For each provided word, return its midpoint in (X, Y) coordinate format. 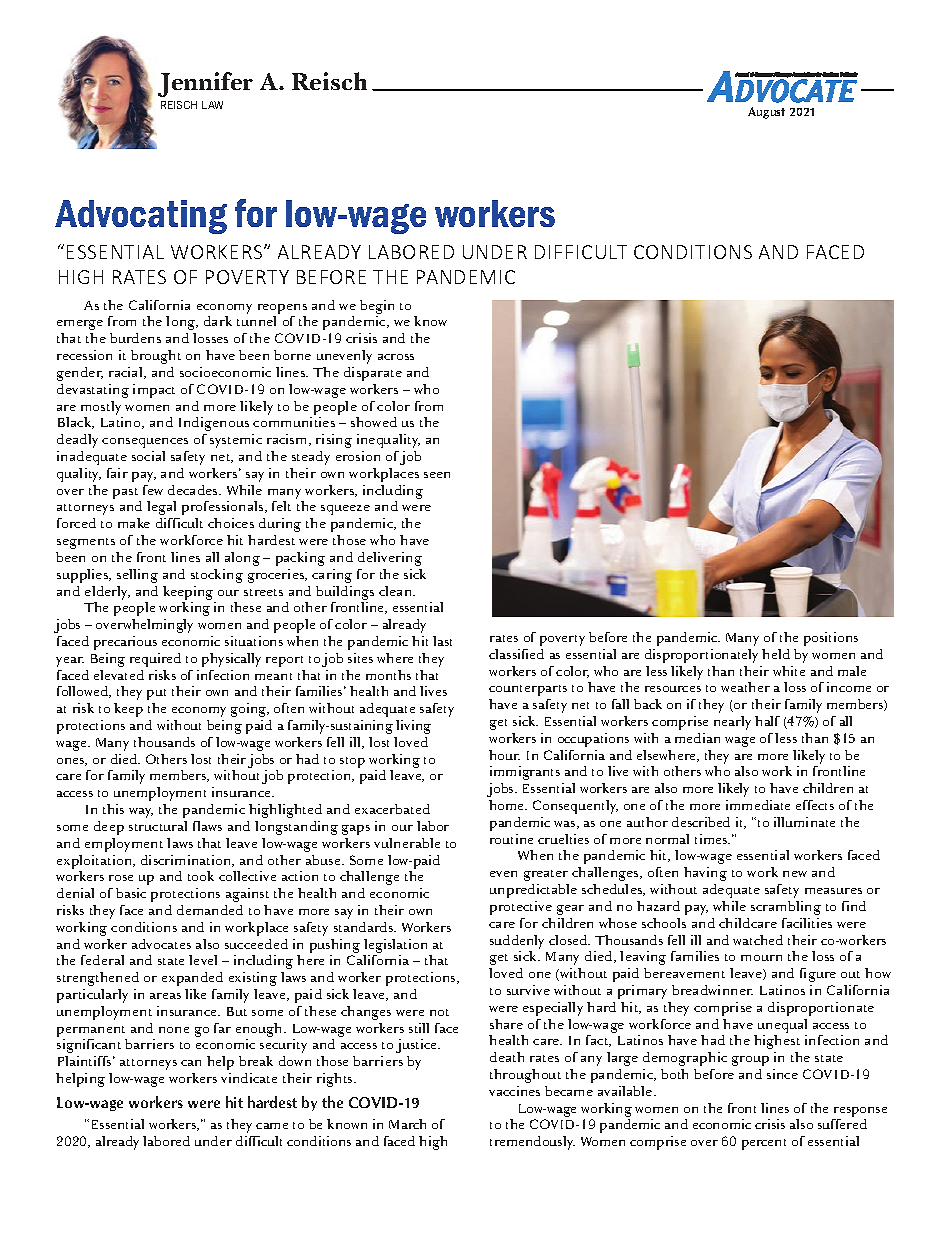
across (396, 357)
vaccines (514, 1091)
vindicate (249, 1078)
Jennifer (205, 84)
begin (377, 307)
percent (764, 1144)
